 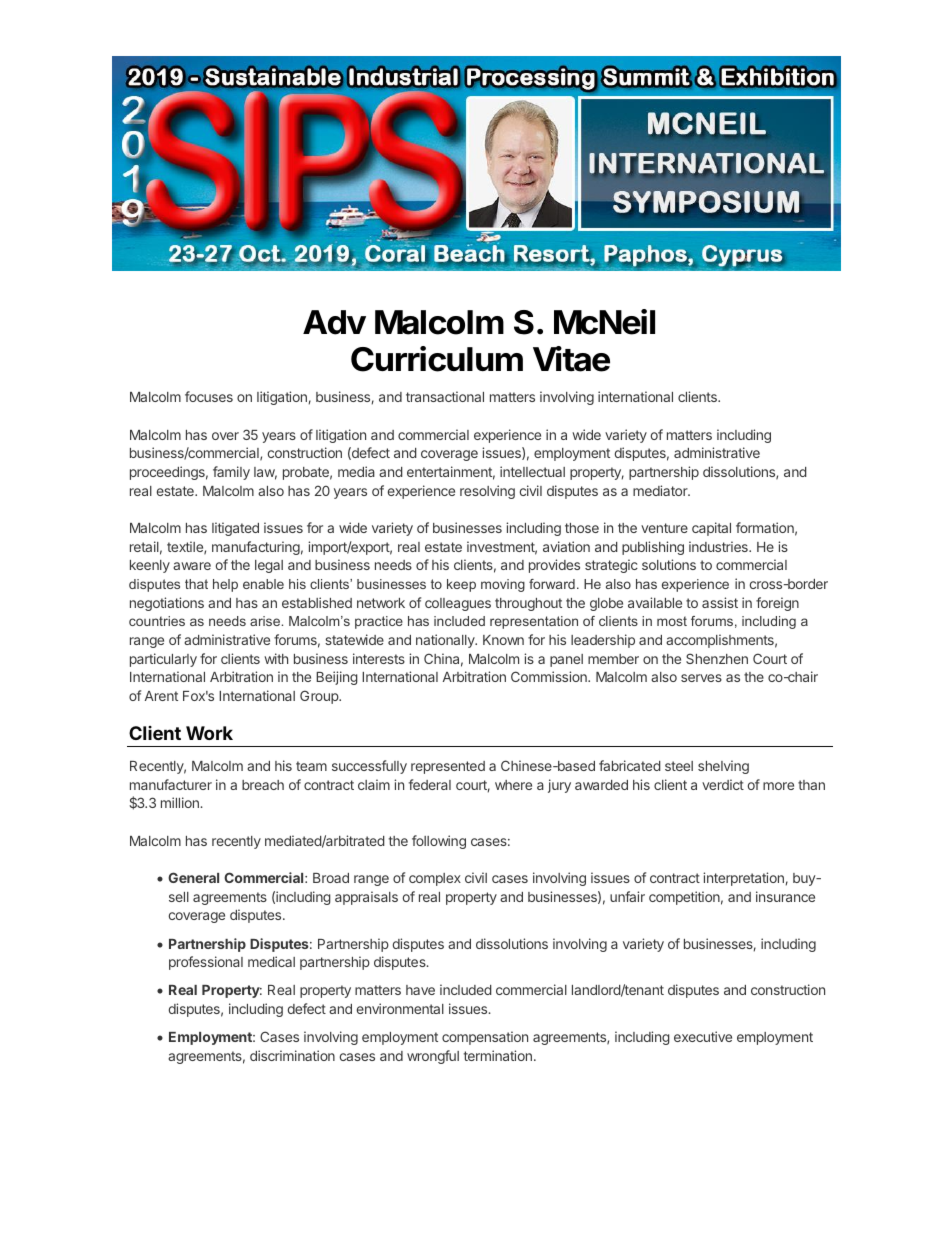 What do you see at coordinates (701, 678) in the screenshot?
I see `serves` at bounding box center [701, 678].
